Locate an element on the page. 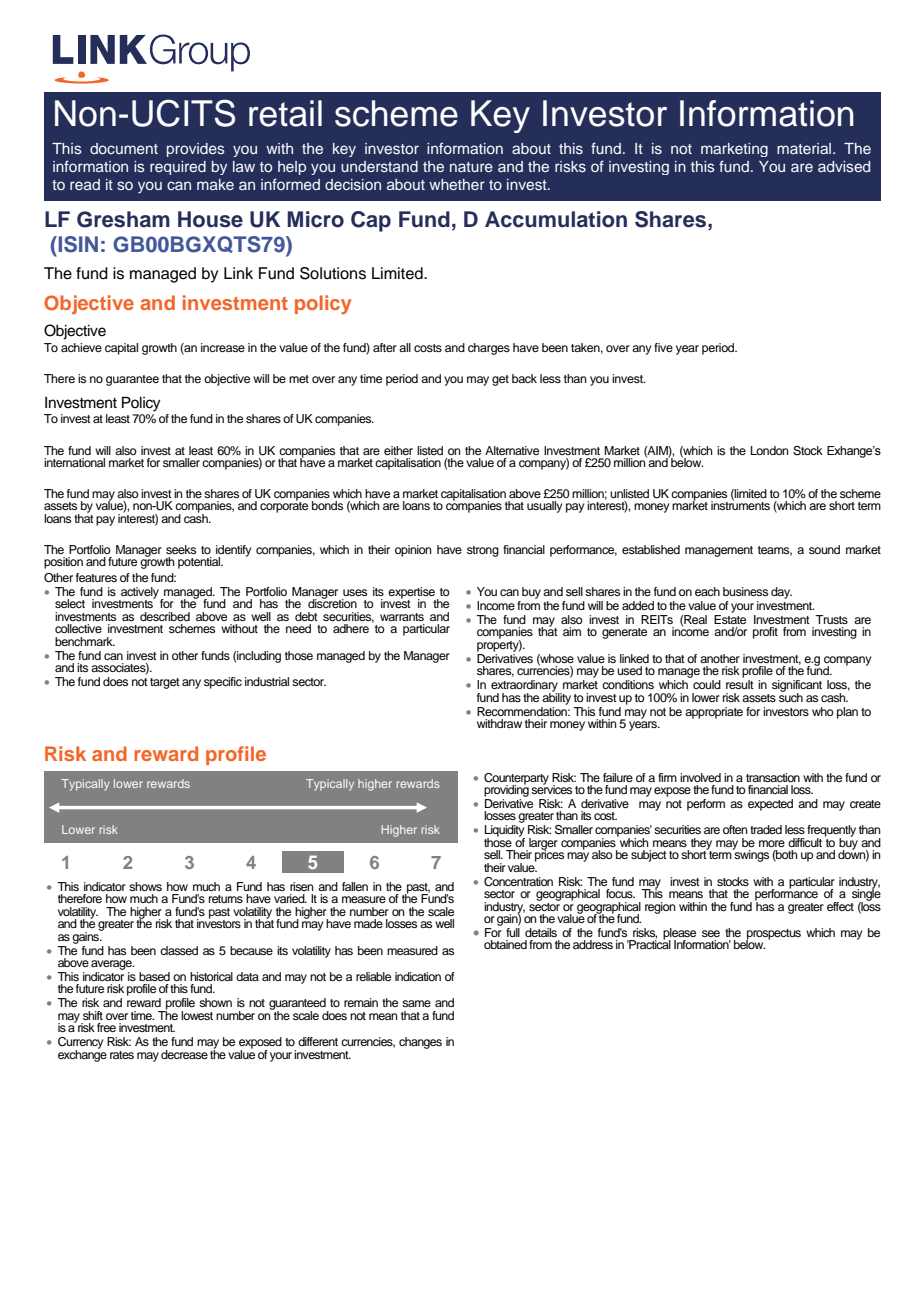  nature is located at coordinates (471, 167).
